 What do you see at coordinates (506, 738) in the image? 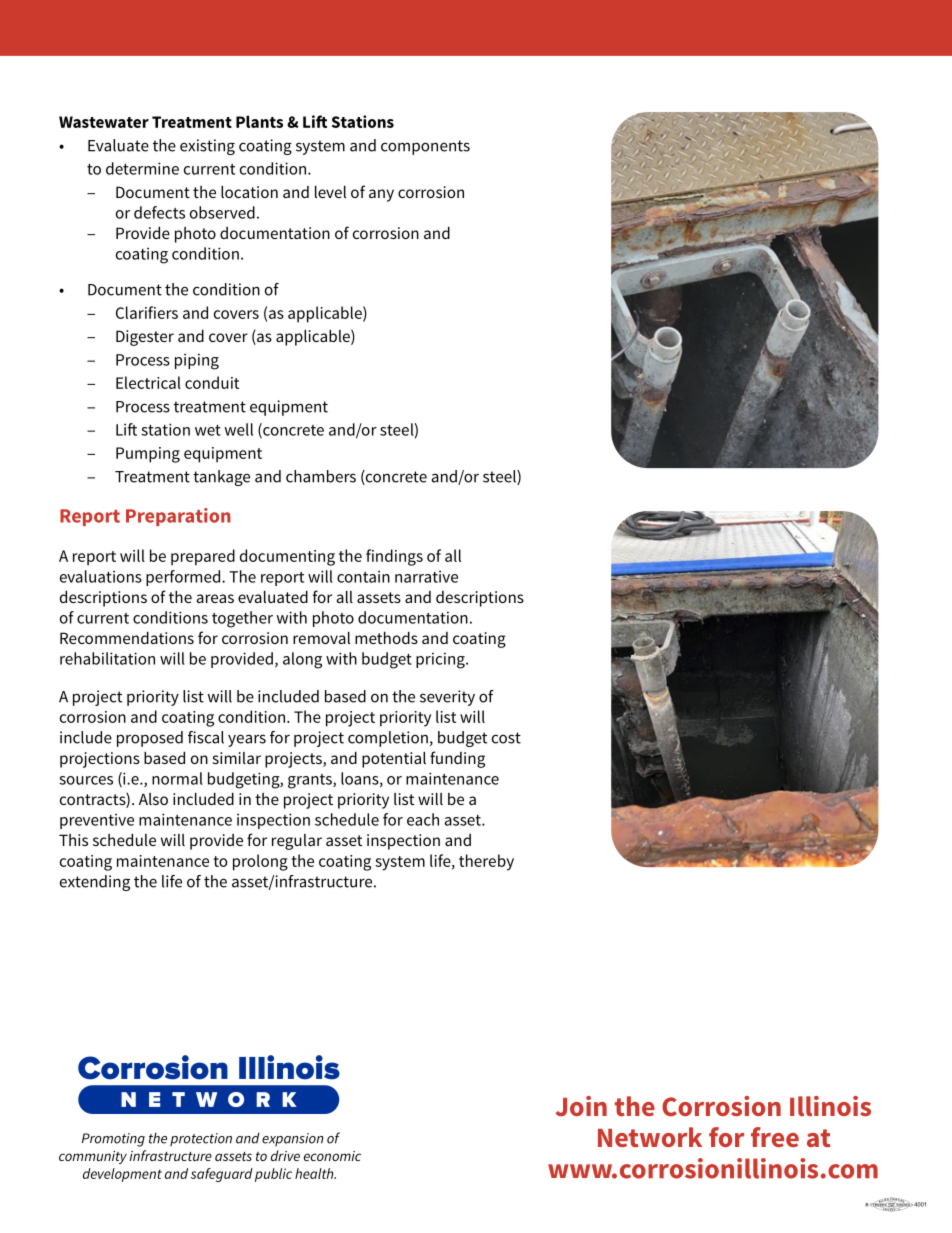
I see `cost` at bounding box center [506, 738].
